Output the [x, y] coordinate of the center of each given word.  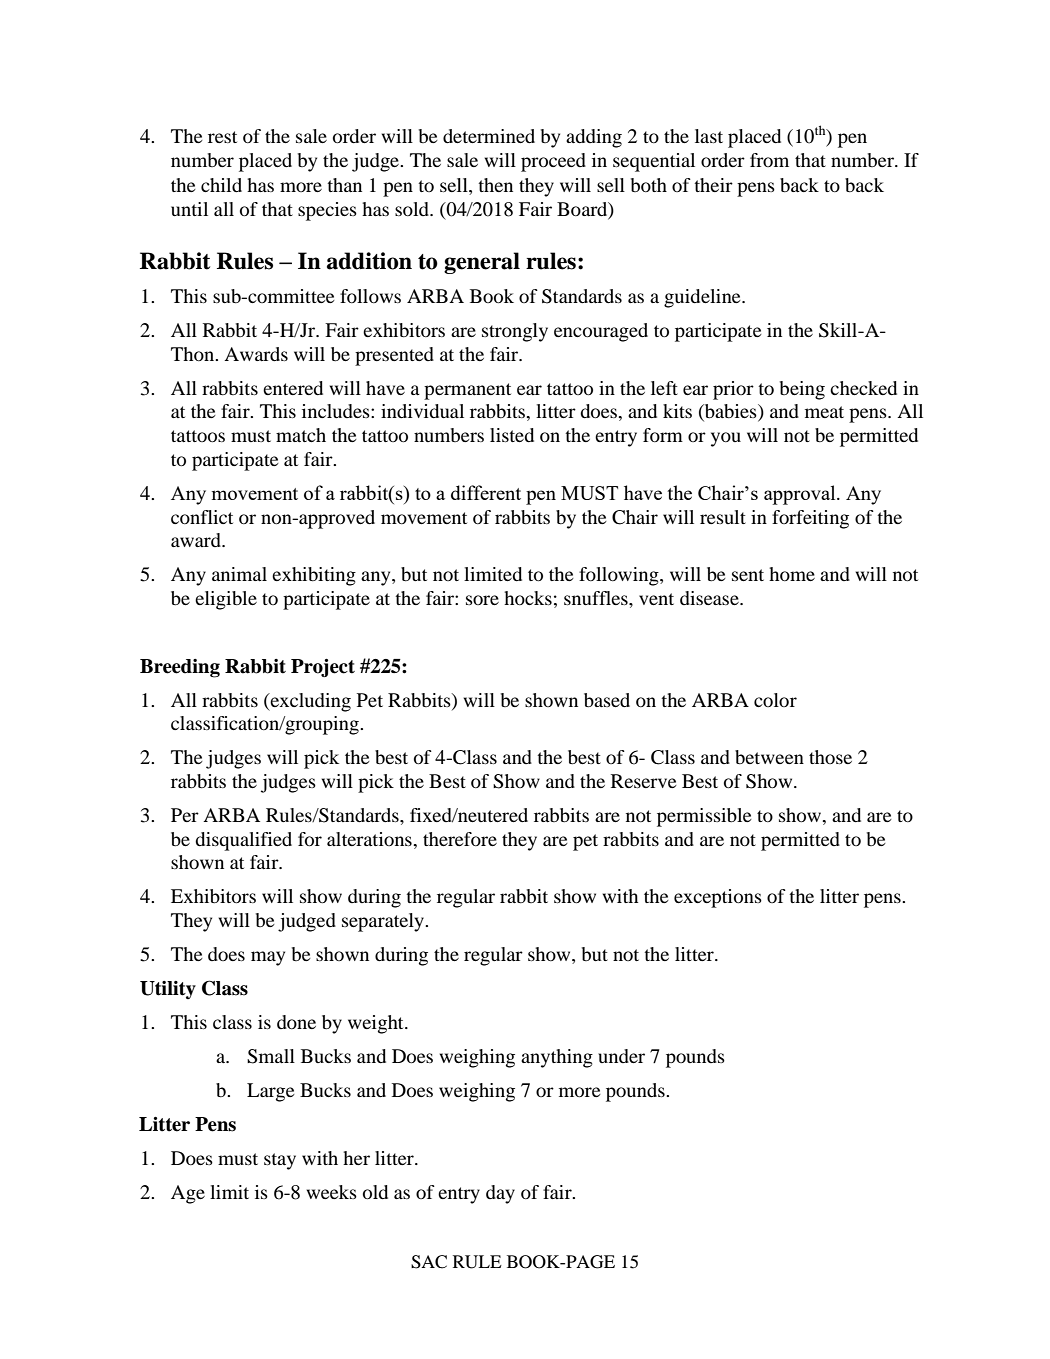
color [775, 700]
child [221, 185]
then [495, 185]
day [500, 1194]
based [607, 700]
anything [557, 1058]
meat [824, 412]
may [268, 958]
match [301, 435]
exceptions [718, 898]
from [769, 160]
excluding [309, 702]
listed [512, 435]
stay [280, 1161]
